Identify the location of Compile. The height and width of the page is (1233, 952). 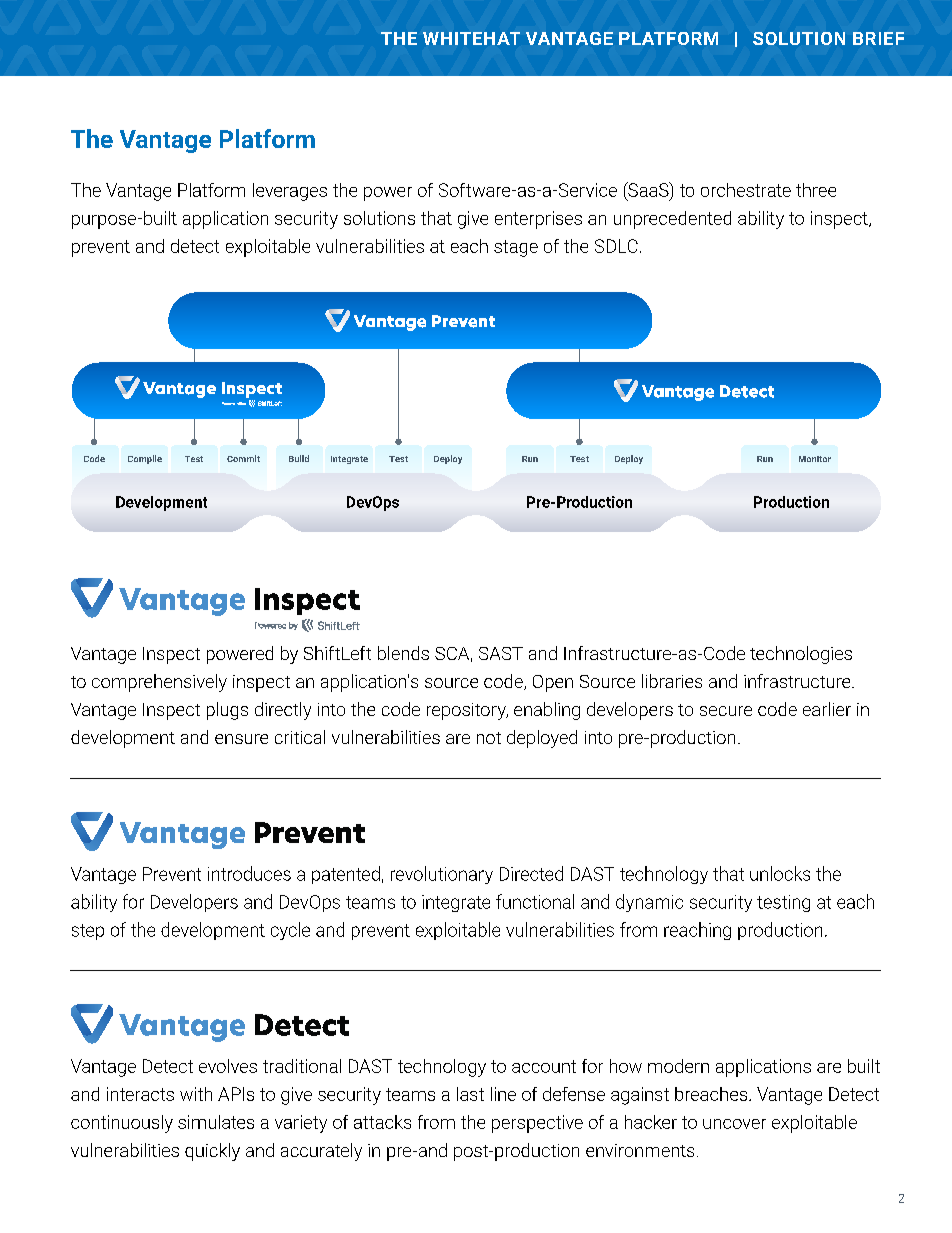
(145, 459).
